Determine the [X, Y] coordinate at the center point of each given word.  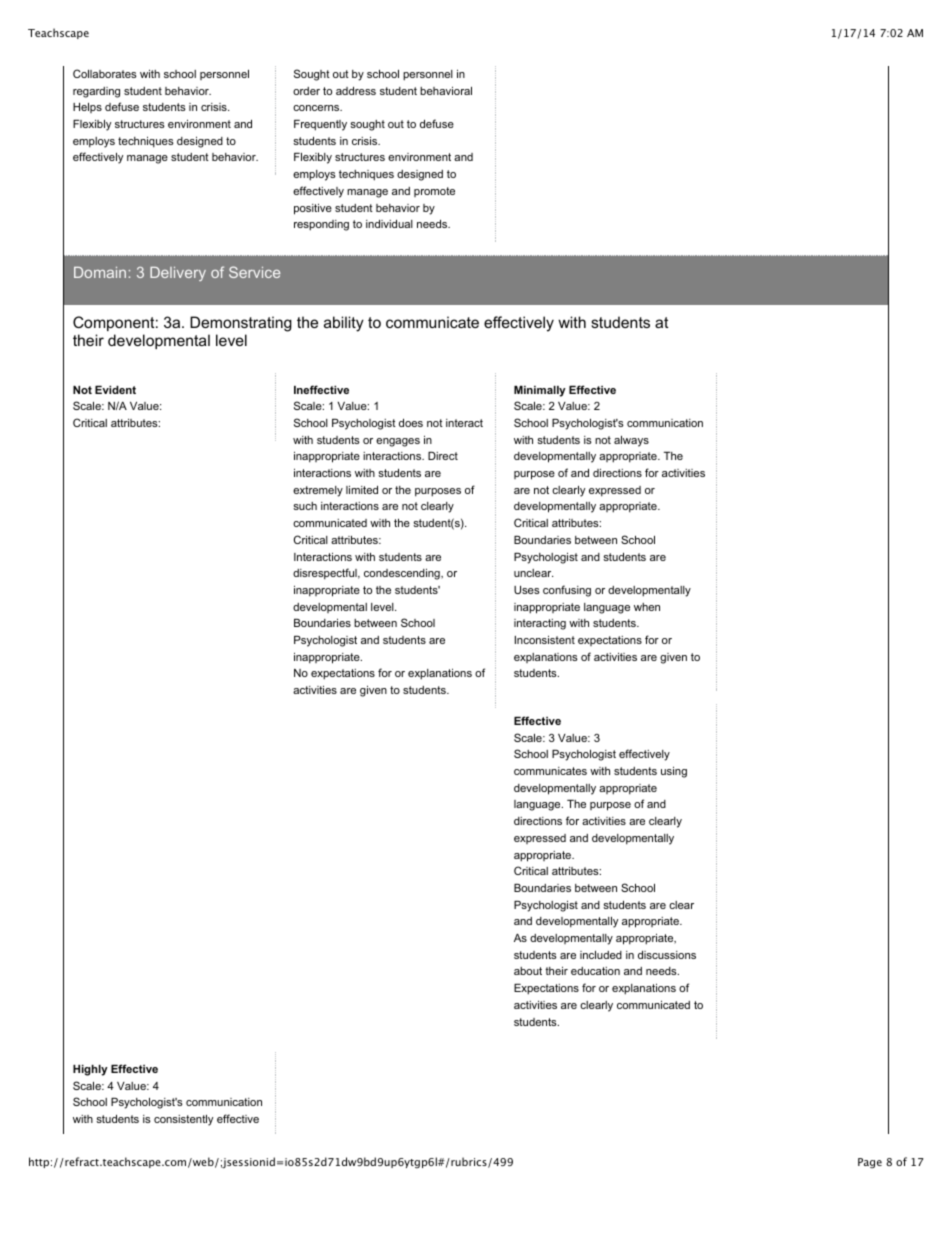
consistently [183, 1120]
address [356, 91]
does [411, 423]
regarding [96, 92]
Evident [115, 390]
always [631, 441]
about [528, 971]
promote [434, 192]
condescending [403, 574]
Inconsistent [545, 640]
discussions [667, 955]
